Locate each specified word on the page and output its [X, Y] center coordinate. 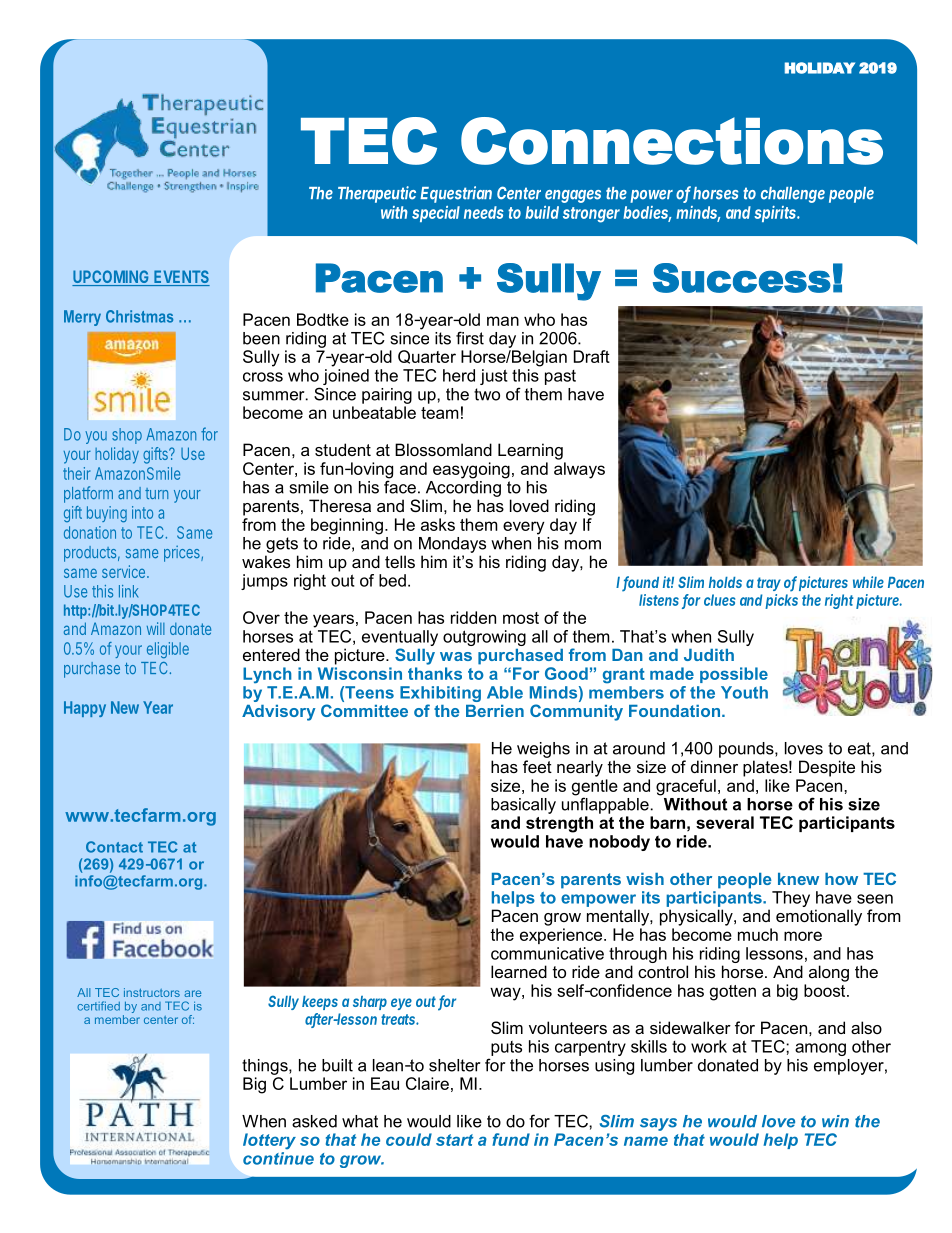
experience [562, 936]
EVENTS [181, 278]
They [791, 899]
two [487, 394]
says [658, 1124]
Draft [592, 356]
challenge [793, 195]
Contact [114, 847]
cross [263, 377]
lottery [269, 1141]
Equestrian [456, 194]
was [456, 656]
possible [734, 675]
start [455, 1140]
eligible [168, 650]
